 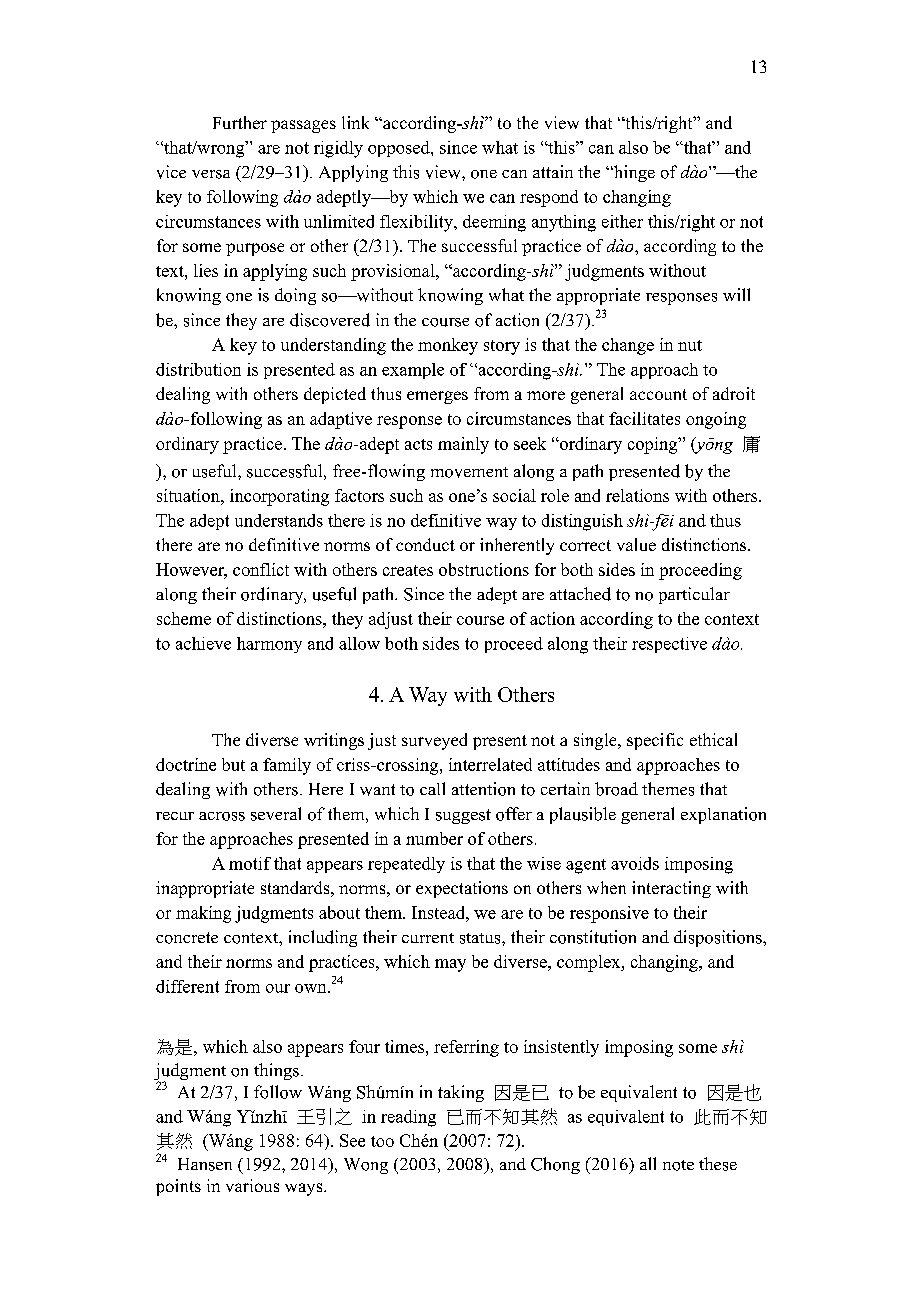 I want to click on opposed, so click(x=400, y=149).
